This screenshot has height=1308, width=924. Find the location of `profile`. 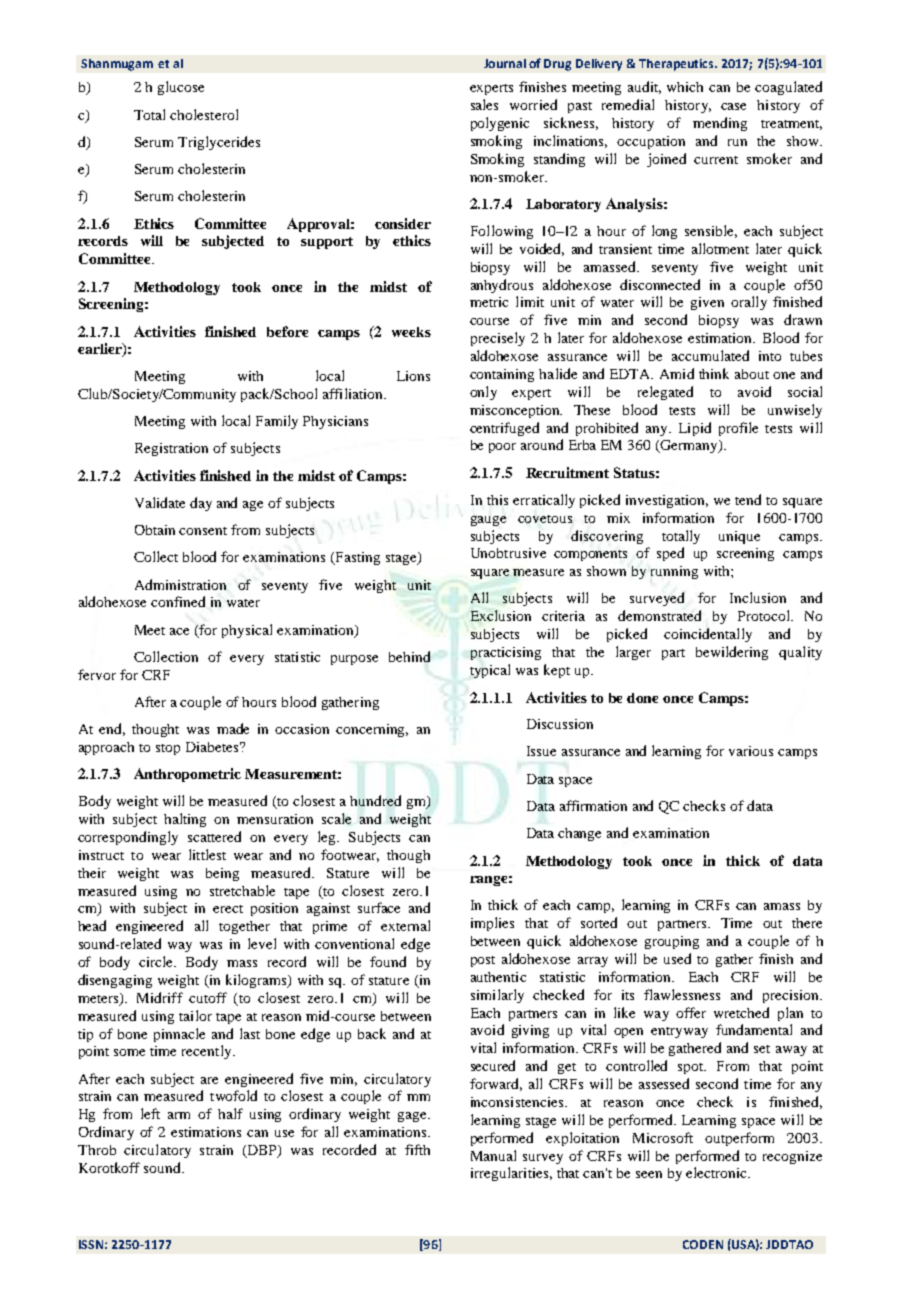

profile is located at coordinates (738, 429).
